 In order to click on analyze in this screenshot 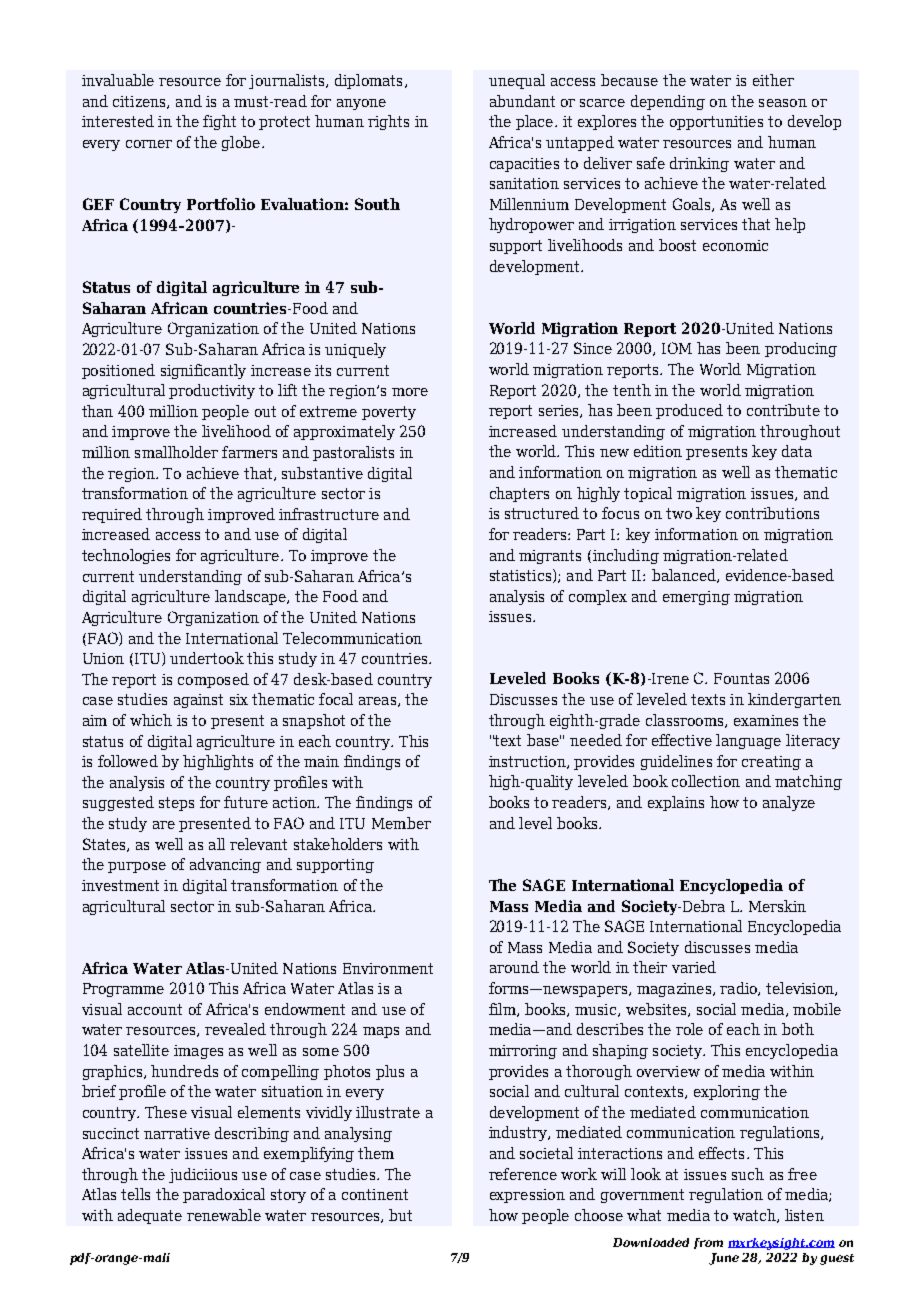, I will do `click(789, 803)`.
